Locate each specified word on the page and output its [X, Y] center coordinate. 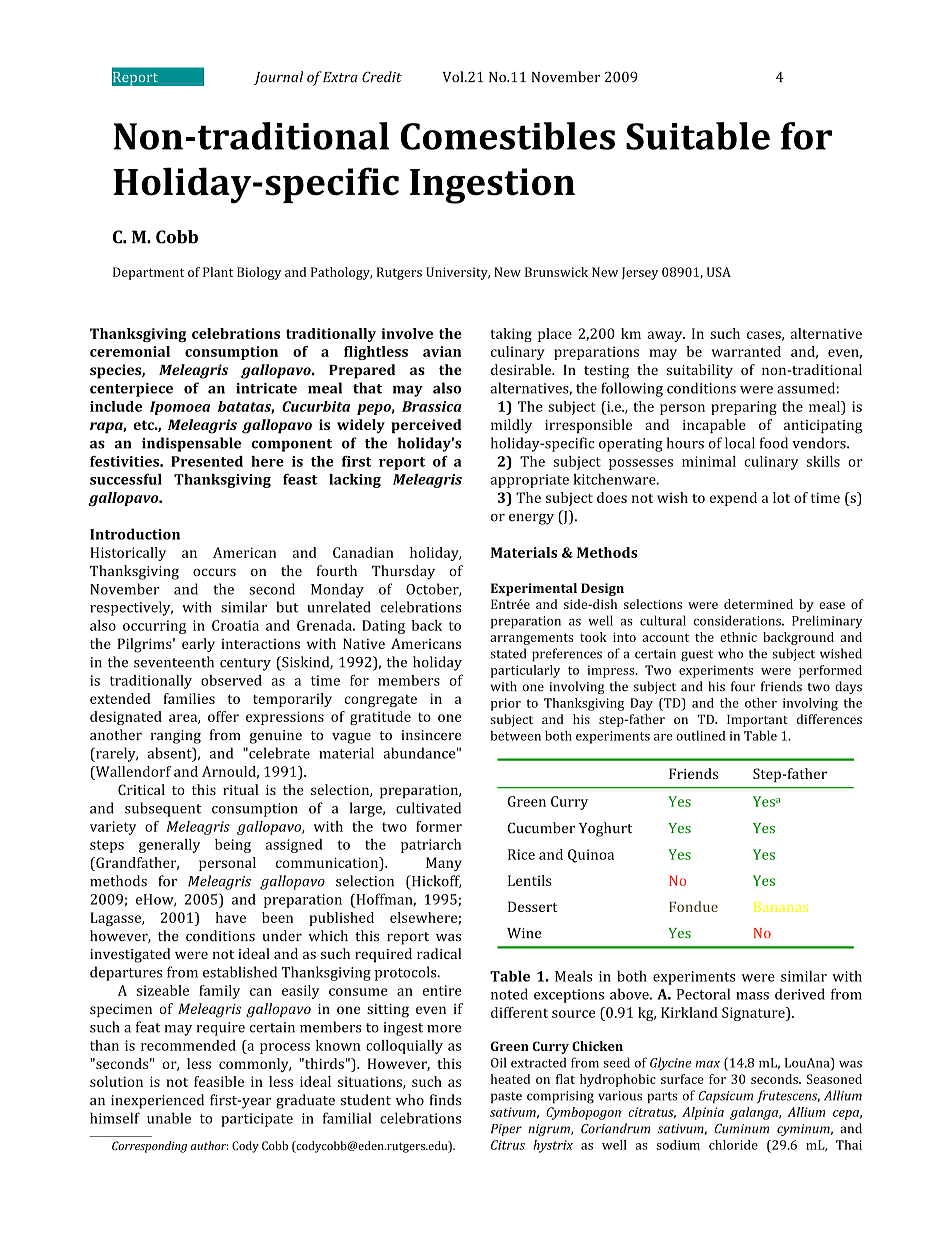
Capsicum [725, 1097]
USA [719, 272]
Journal [278, 78]
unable [169, 1118]
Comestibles [508, 136]
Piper [506, 1130]
